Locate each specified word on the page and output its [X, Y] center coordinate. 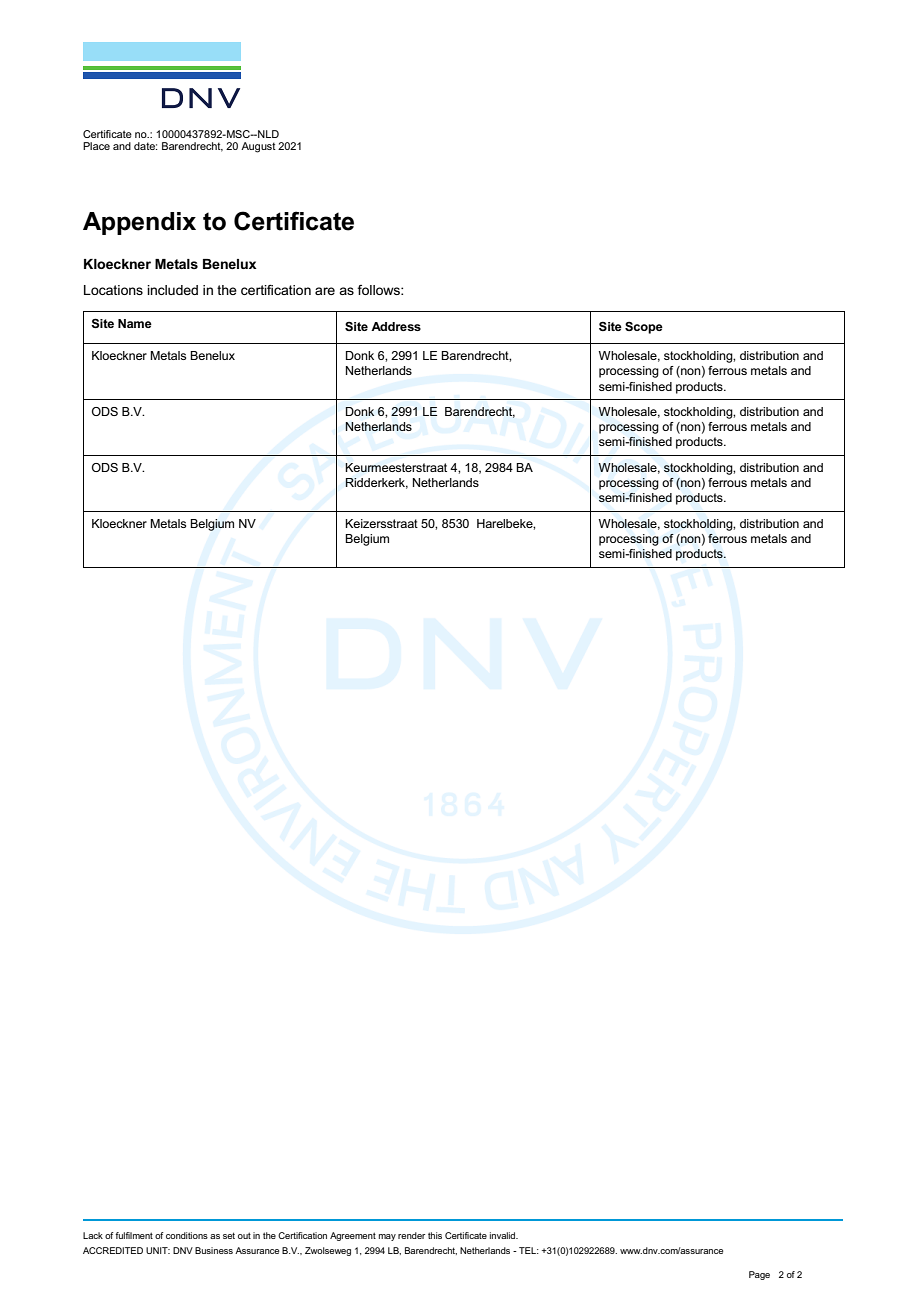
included [172, 290]
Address [396, 326]
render [411, 1235]
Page [759, 1275]
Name [135, 323]
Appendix [139, 223]
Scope [644, 328]
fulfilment [134, 1235]
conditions [187, 1235]
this [435, 1235]
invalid [504, 1235]
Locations [113, 290]
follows [379, 290]
